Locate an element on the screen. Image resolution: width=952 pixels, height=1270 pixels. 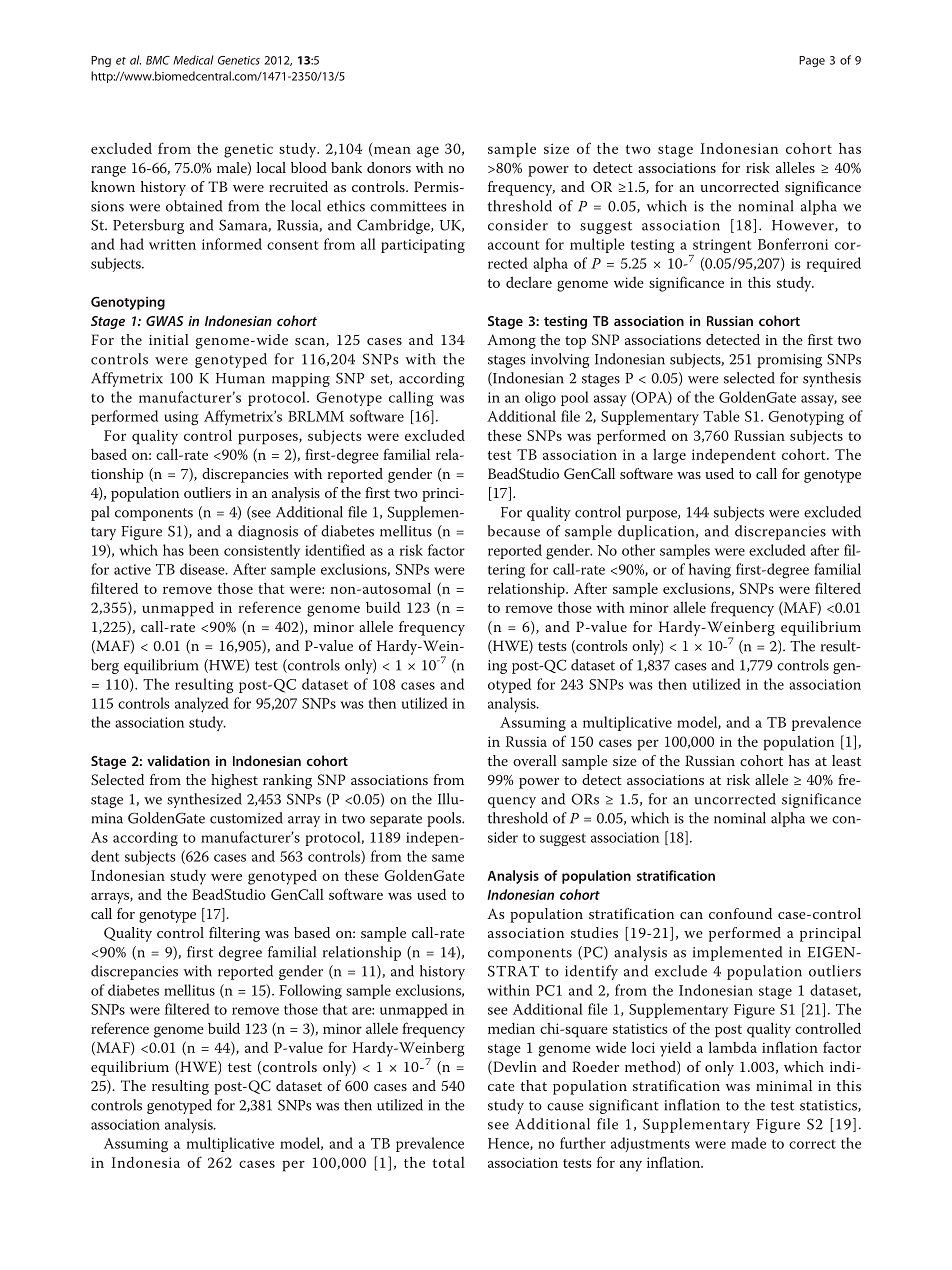
other is located at coordinates (638, 550).
